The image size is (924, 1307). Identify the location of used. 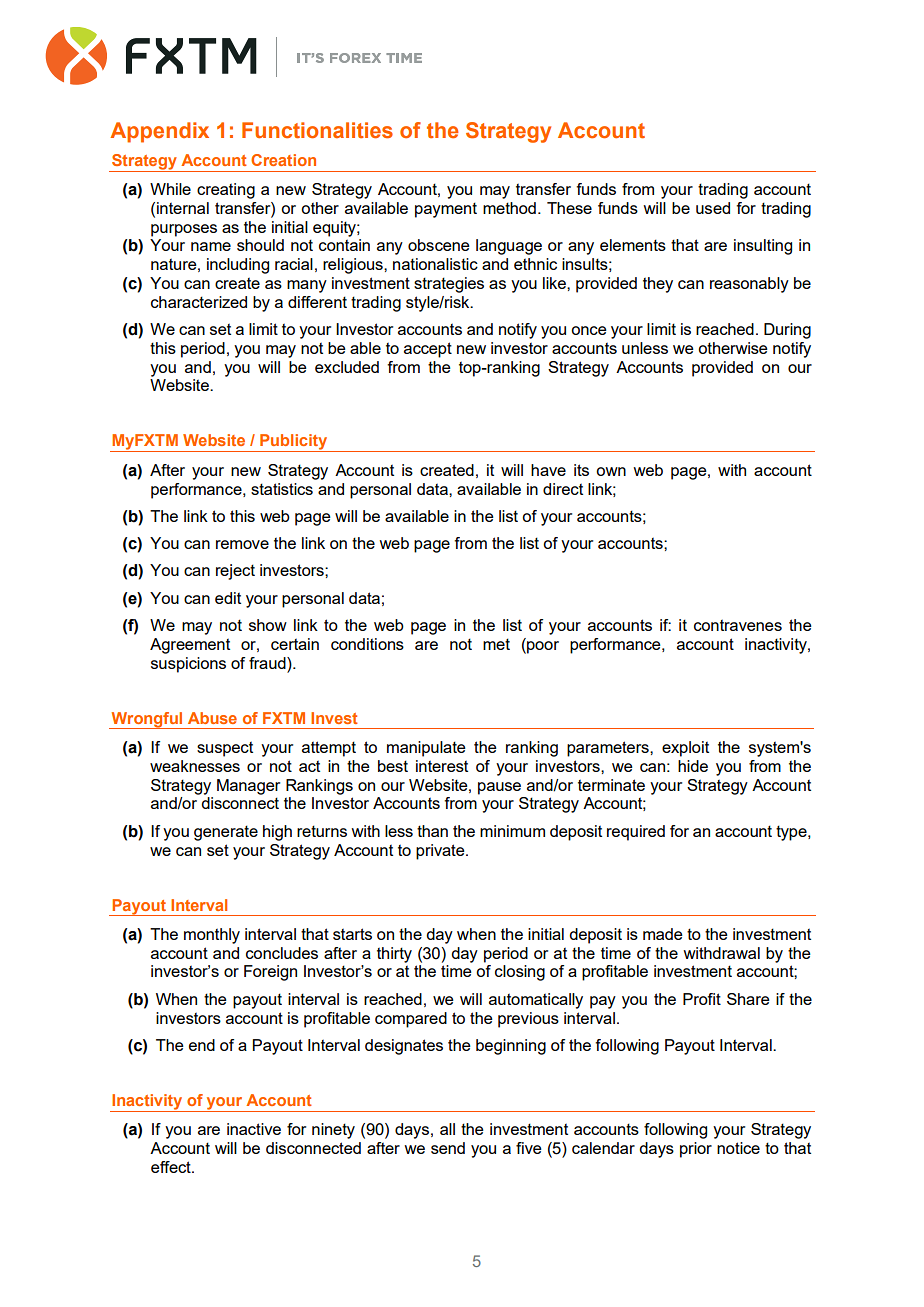
(713, 208).
